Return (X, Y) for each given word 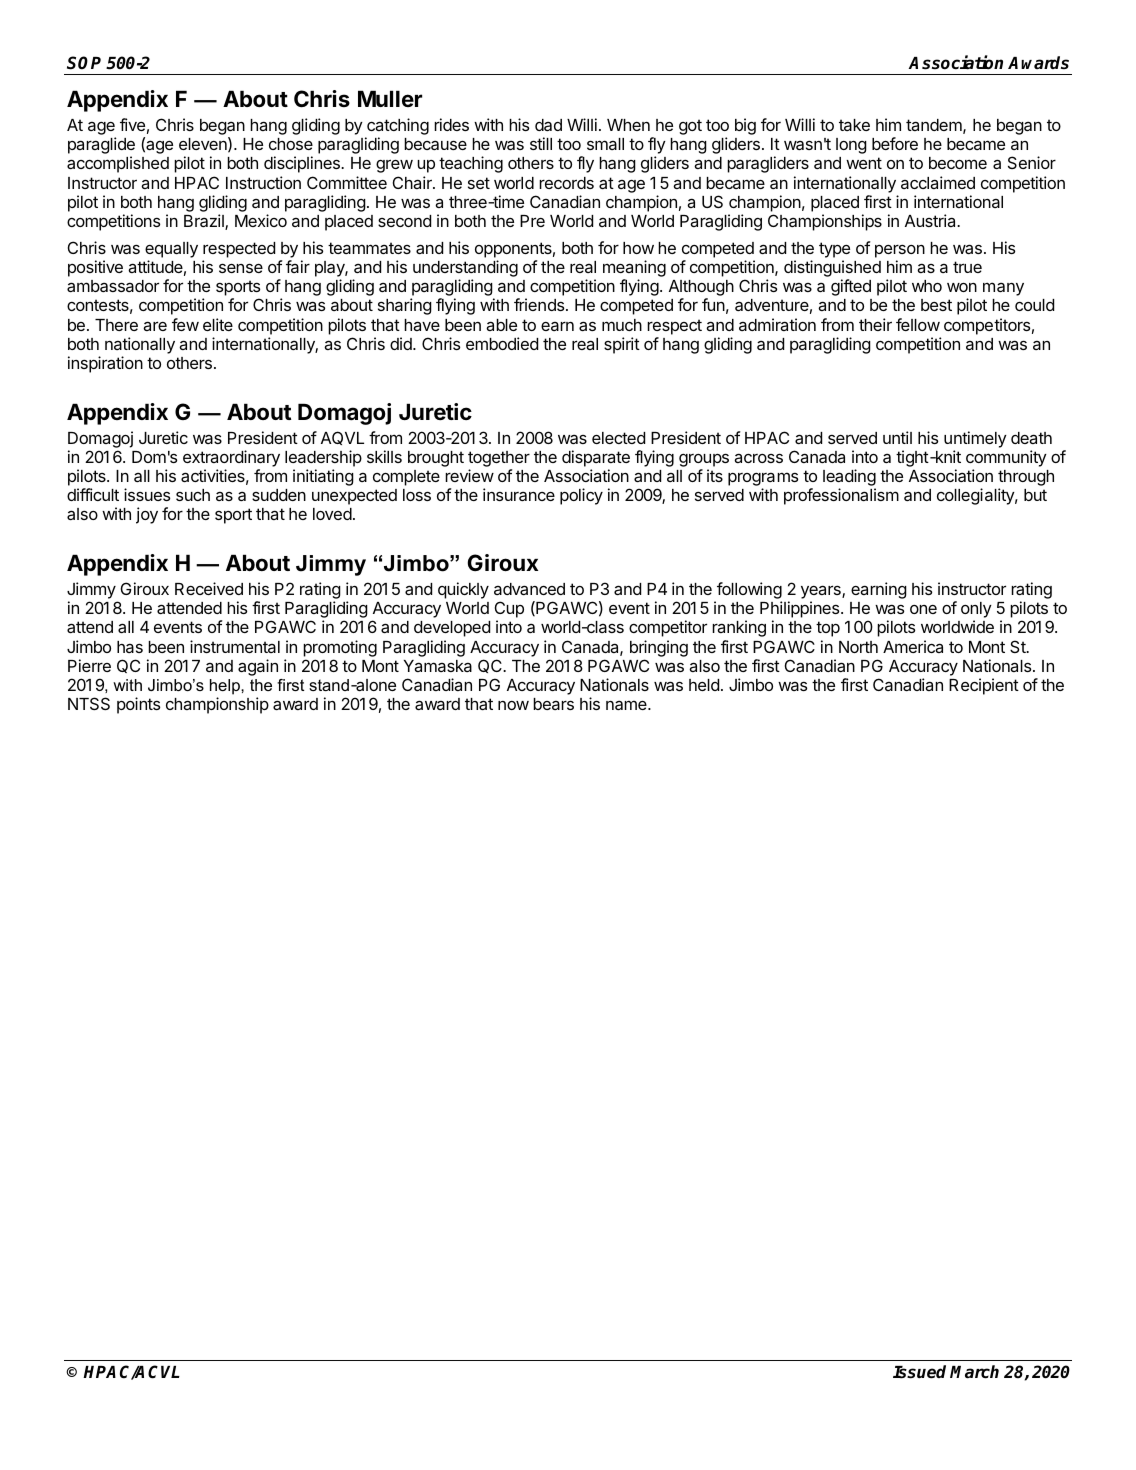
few (185, 324)
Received (209, 588)
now (513, 705)
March (974, 1372)
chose (291, 144)
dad (548, 125)
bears (553, 704)
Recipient (984, 686)
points (138, 705)
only (976, 611)
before (895, 143)
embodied (502, 343)
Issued (919, 1372)
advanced (529, 589)
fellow (918, 324)
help (226, 687)
